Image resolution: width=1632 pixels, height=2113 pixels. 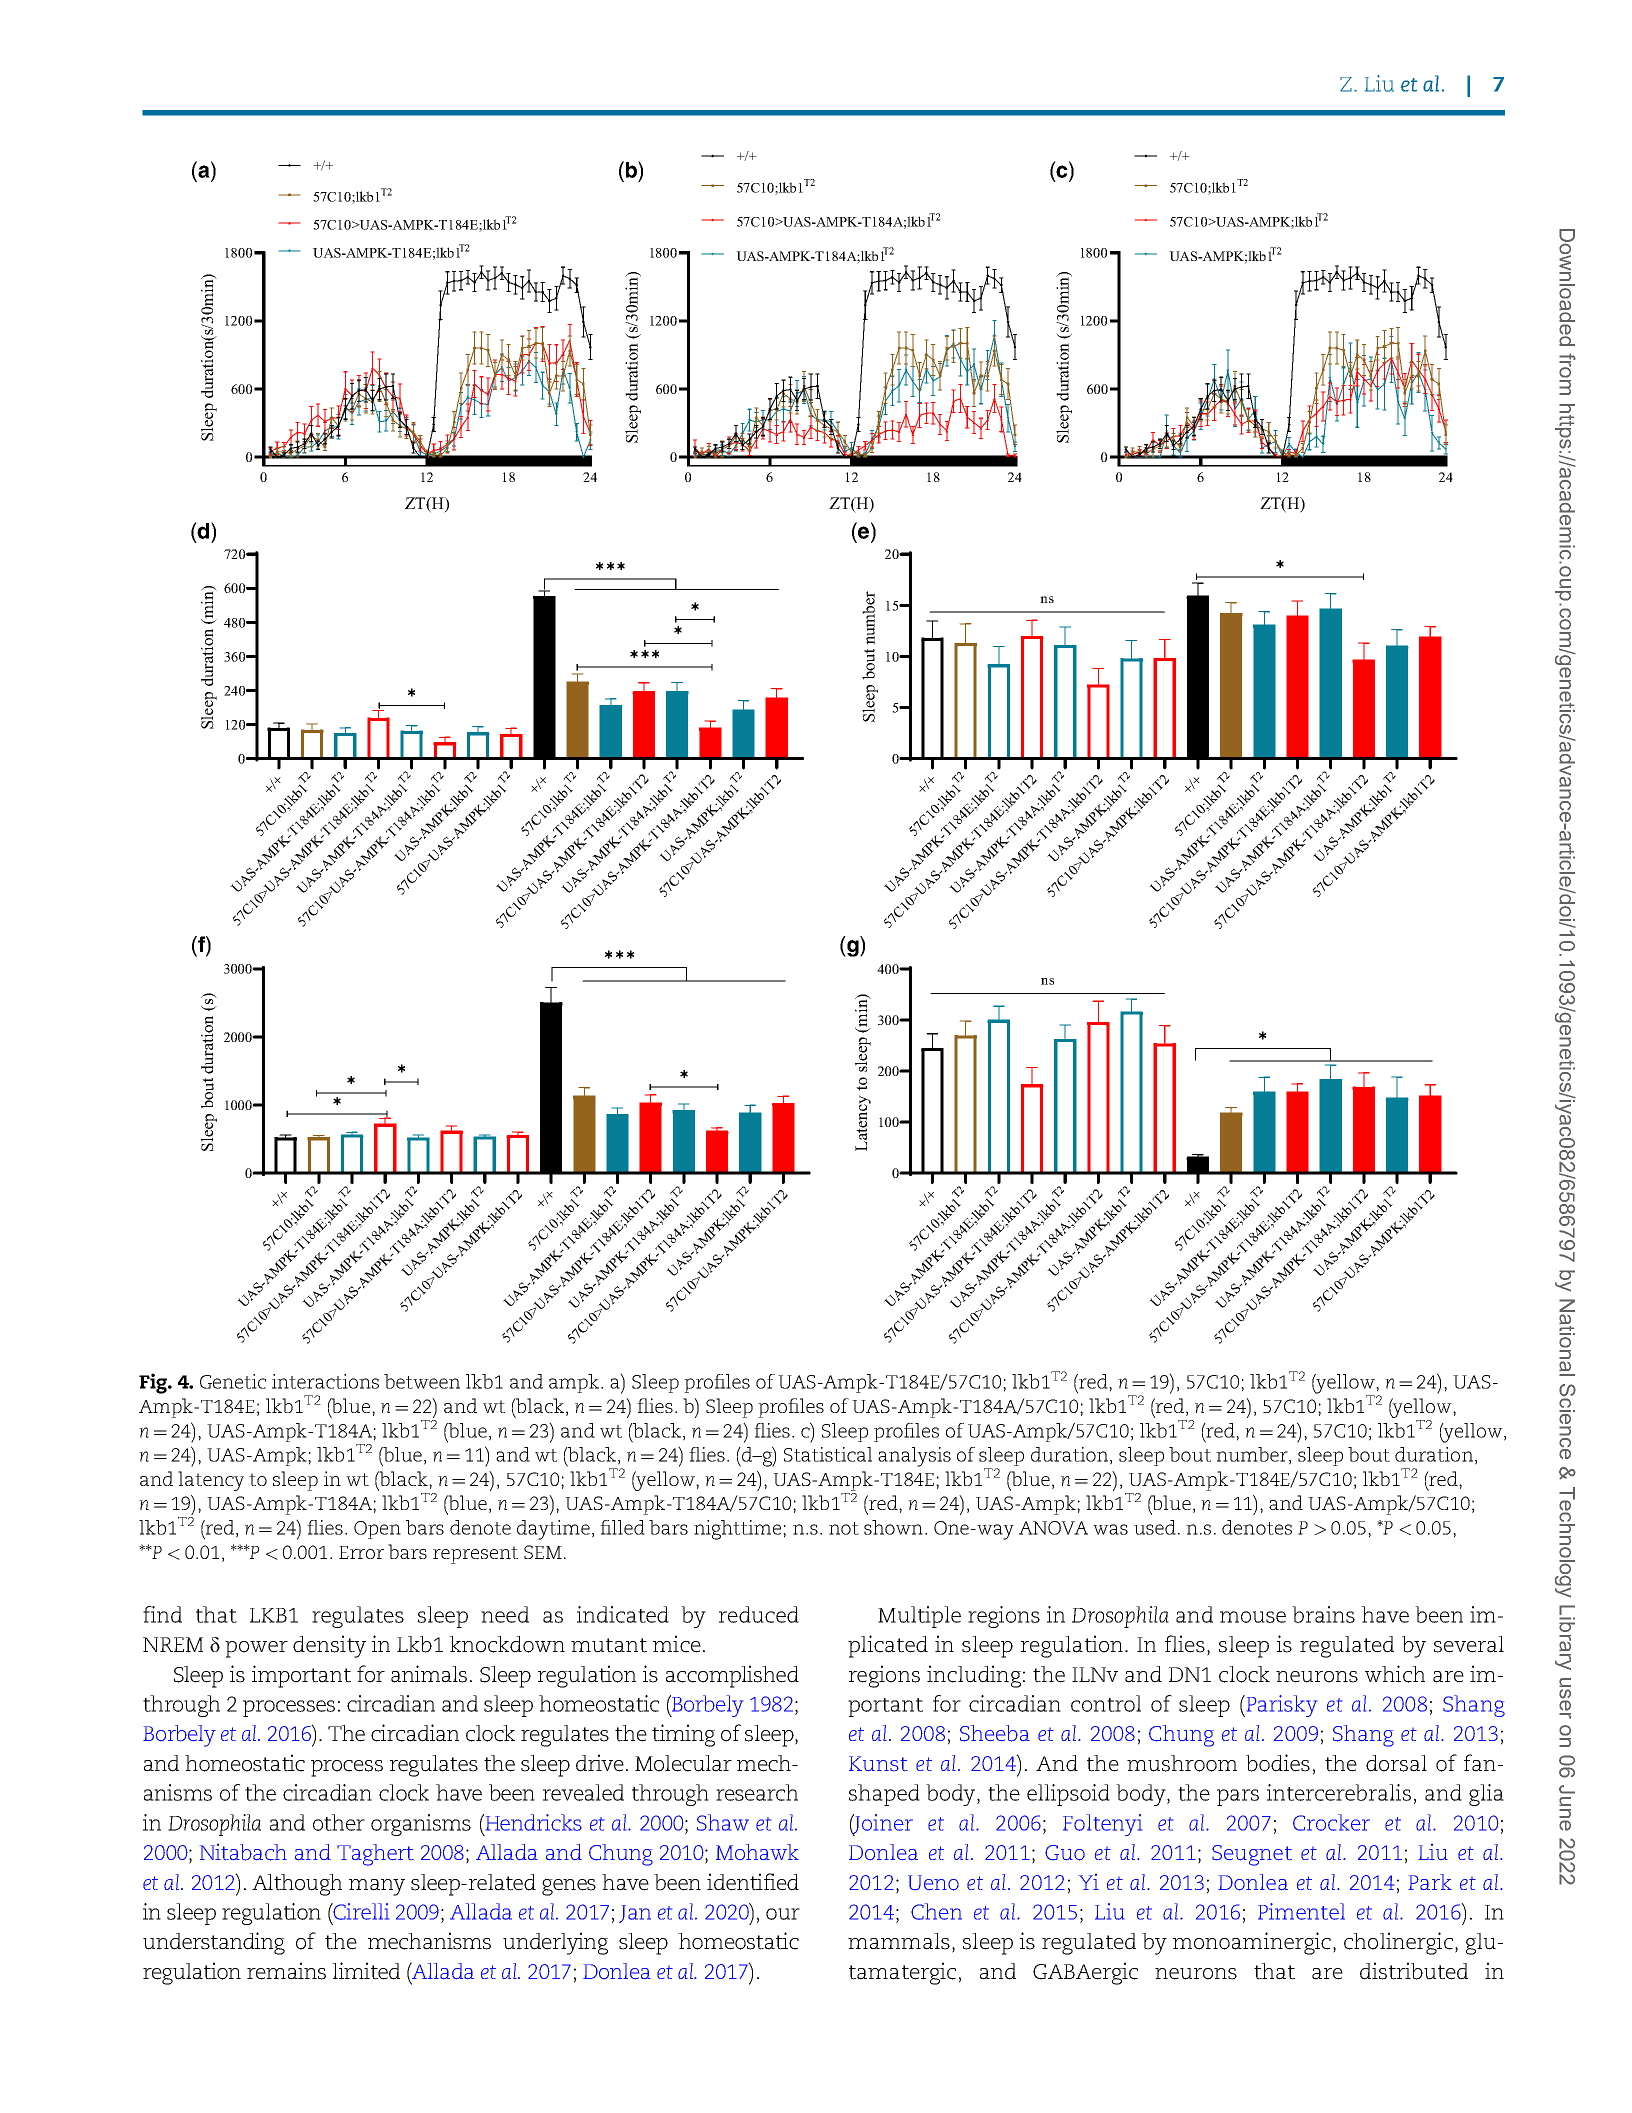 I want to click on bodies, so click(x=1278, y=1763).
